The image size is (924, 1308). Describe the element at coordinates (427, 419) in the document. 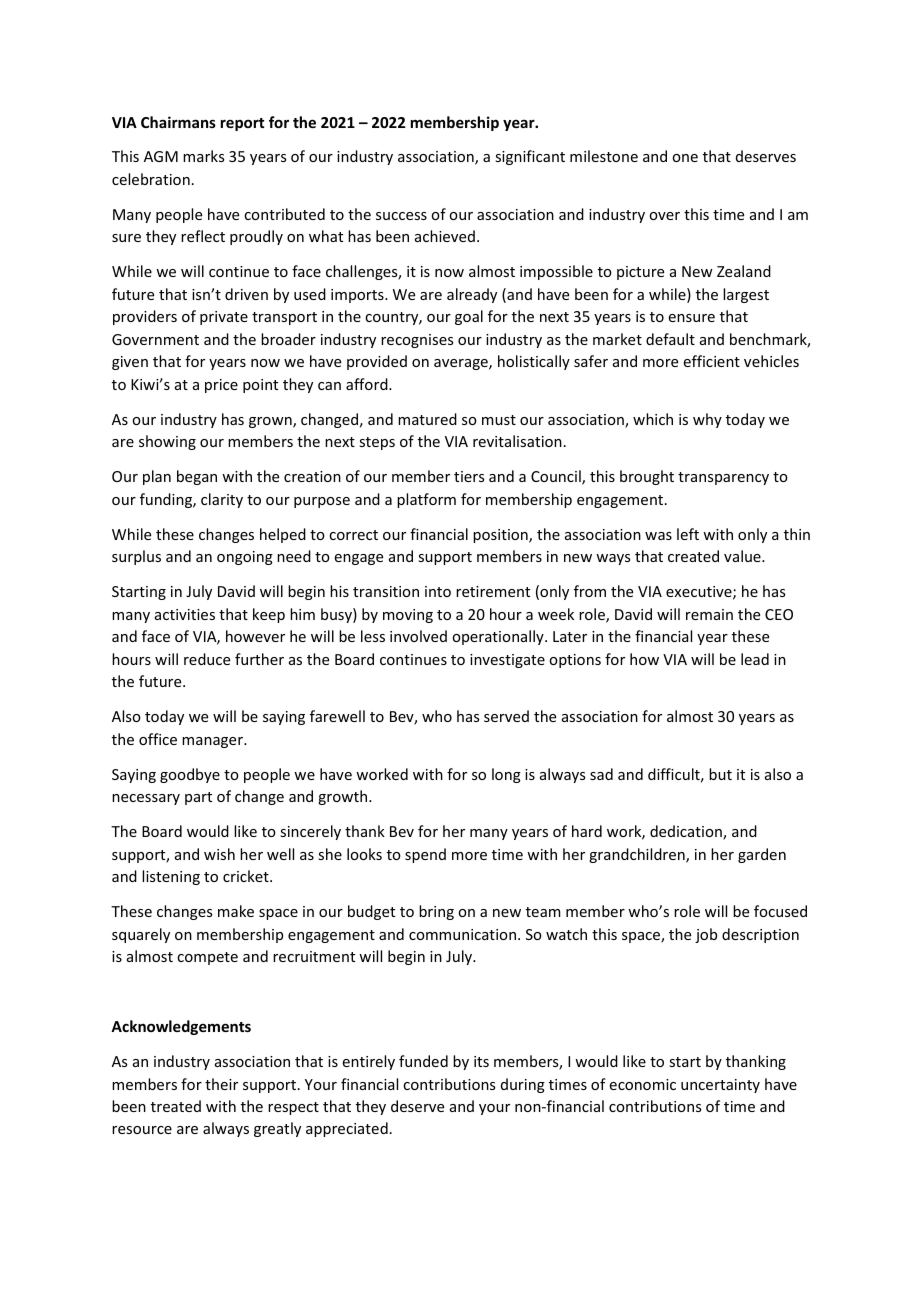

I see `matured` at that location.
